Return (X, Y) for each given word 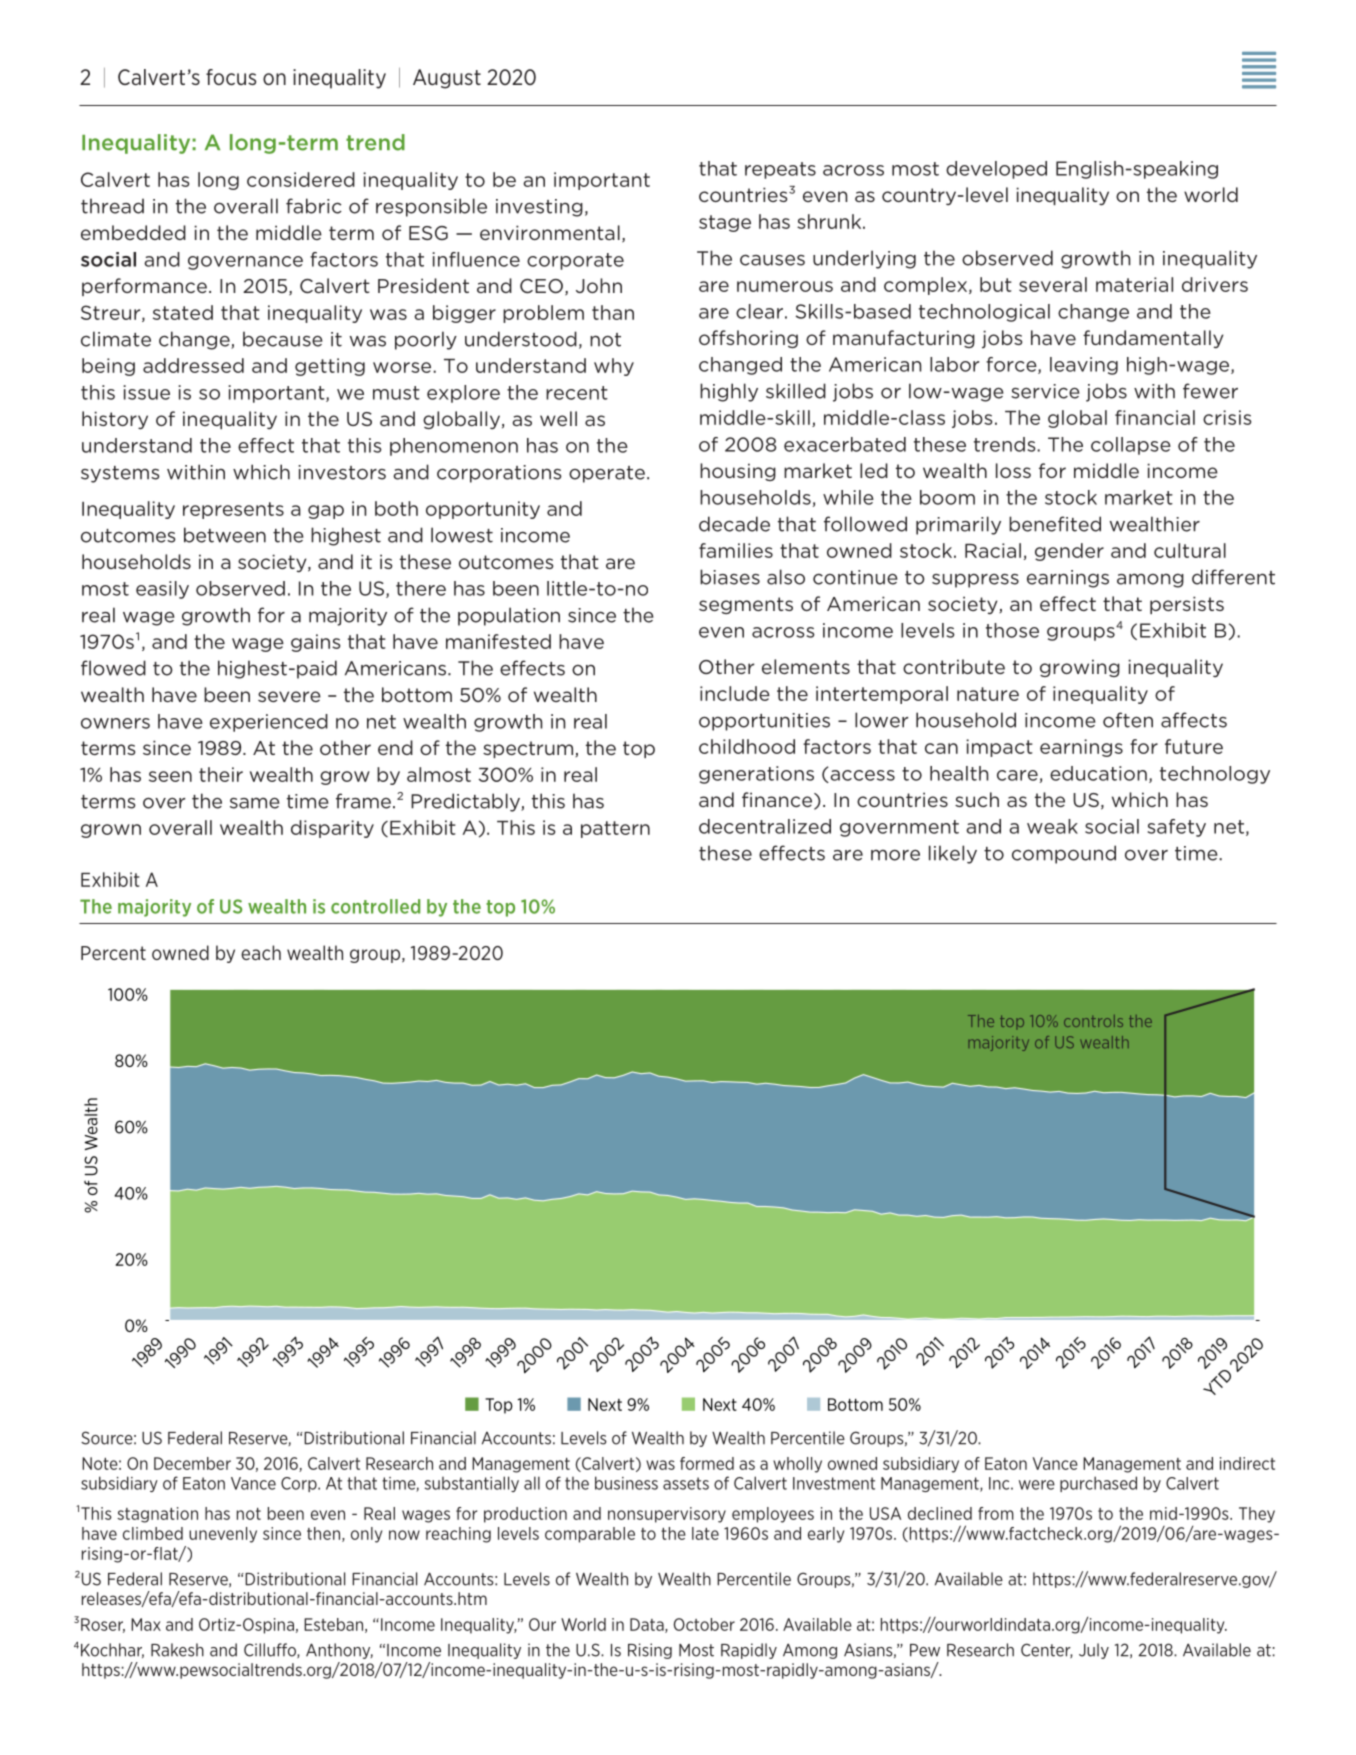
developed (996, 170)
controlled (375, 906)
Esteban (333, 1624)
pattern (615, 829)
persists (1187, 605)
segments (746, 605)
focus (231, 77)
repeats (780, 170)
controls (1093, 1021)
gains (315, 643)
